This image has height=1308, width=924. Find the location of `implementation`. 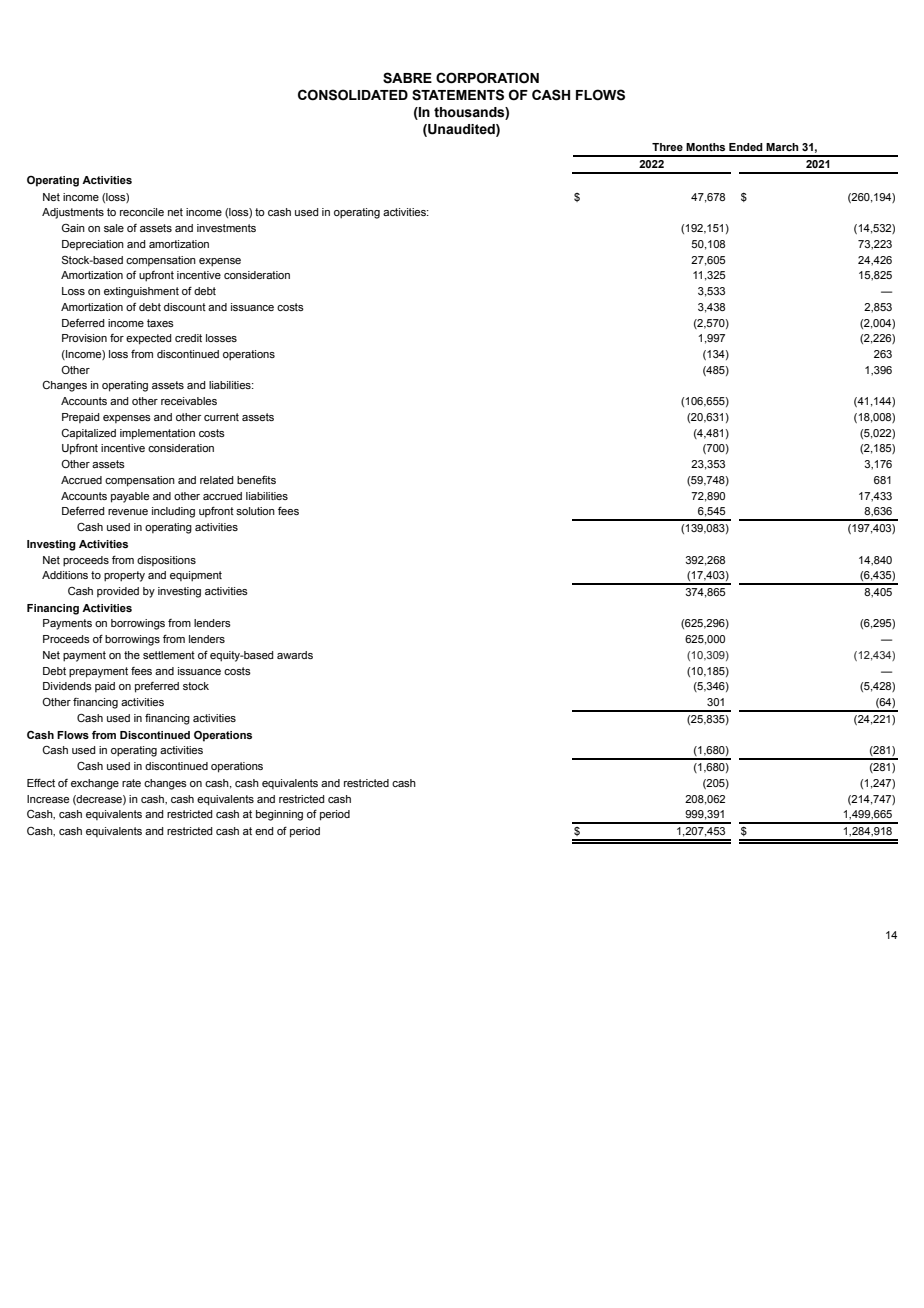

implementation is located at coordinates (157, 434).
